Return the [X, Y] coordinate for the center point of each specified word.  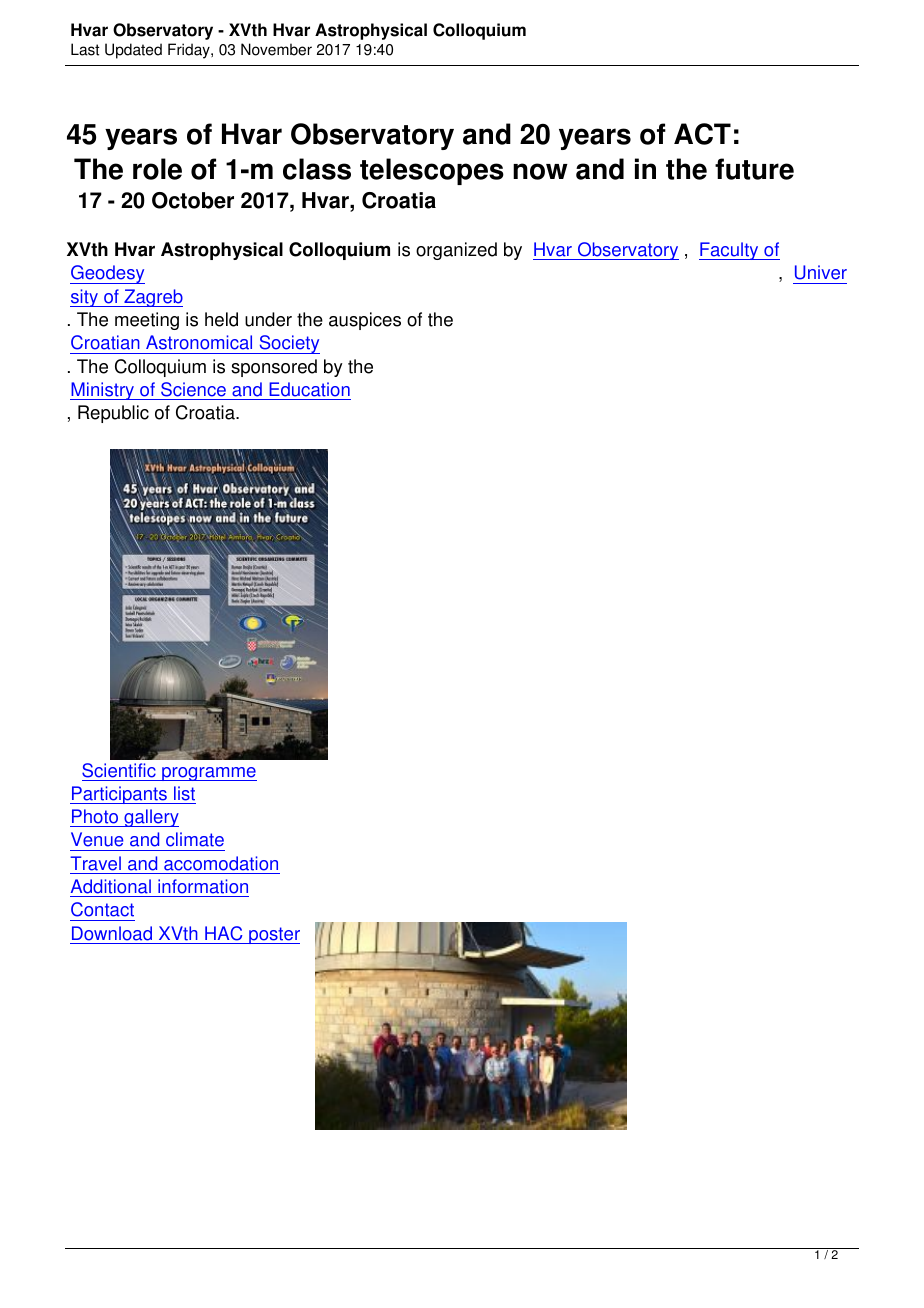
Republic [113, 414]
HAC [223, 933]
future [754, 169]
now [540, 171]
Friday [190, 51]
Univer [821, 272]
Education [309, 389]
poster [273, 935]
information [203, 886]
